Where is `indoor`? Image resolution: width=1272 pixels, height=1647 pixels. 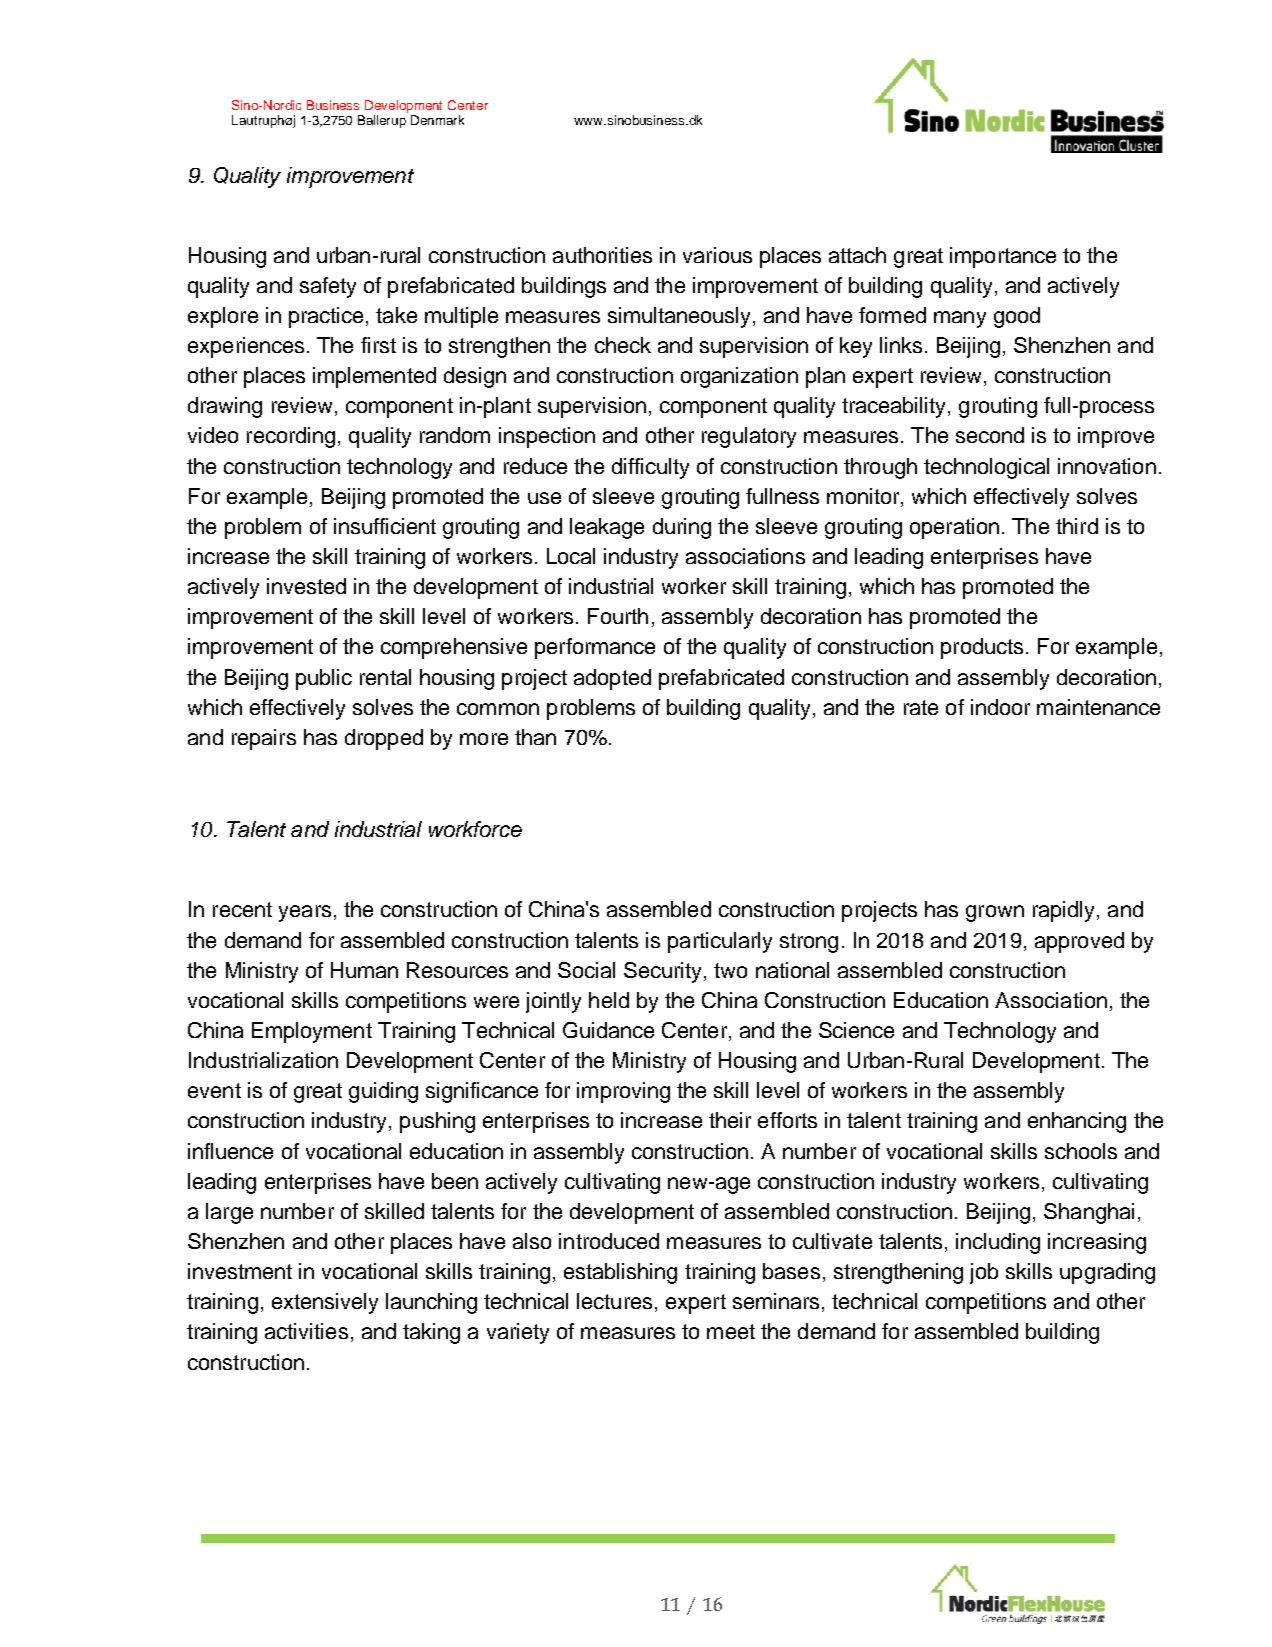
indoor is located at coordinates (1000, 707).
